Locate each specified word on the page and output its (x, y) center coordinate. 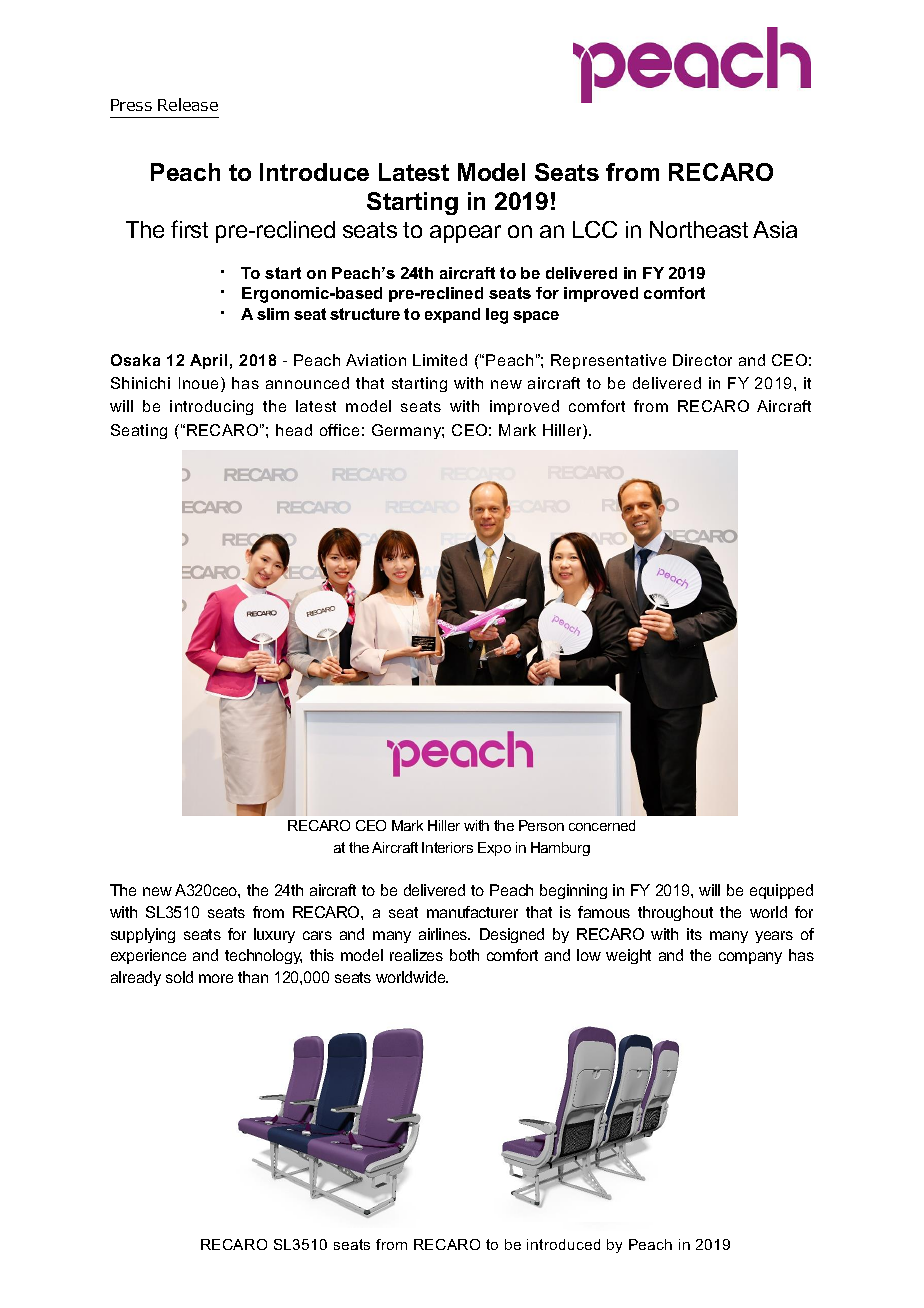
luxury (274, 935)
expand (452, 315)
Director (702, 360)
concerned (602, 825)
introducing (211, 407)
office (339, 430)
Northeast (699, 229)
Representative (608, 361)
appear (465, 234)
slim (273, 314)
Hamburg (560, 849)
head (294, 430)
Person (541, 825)
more (216, 978)
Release (188, 104)
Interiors (447, 847)
